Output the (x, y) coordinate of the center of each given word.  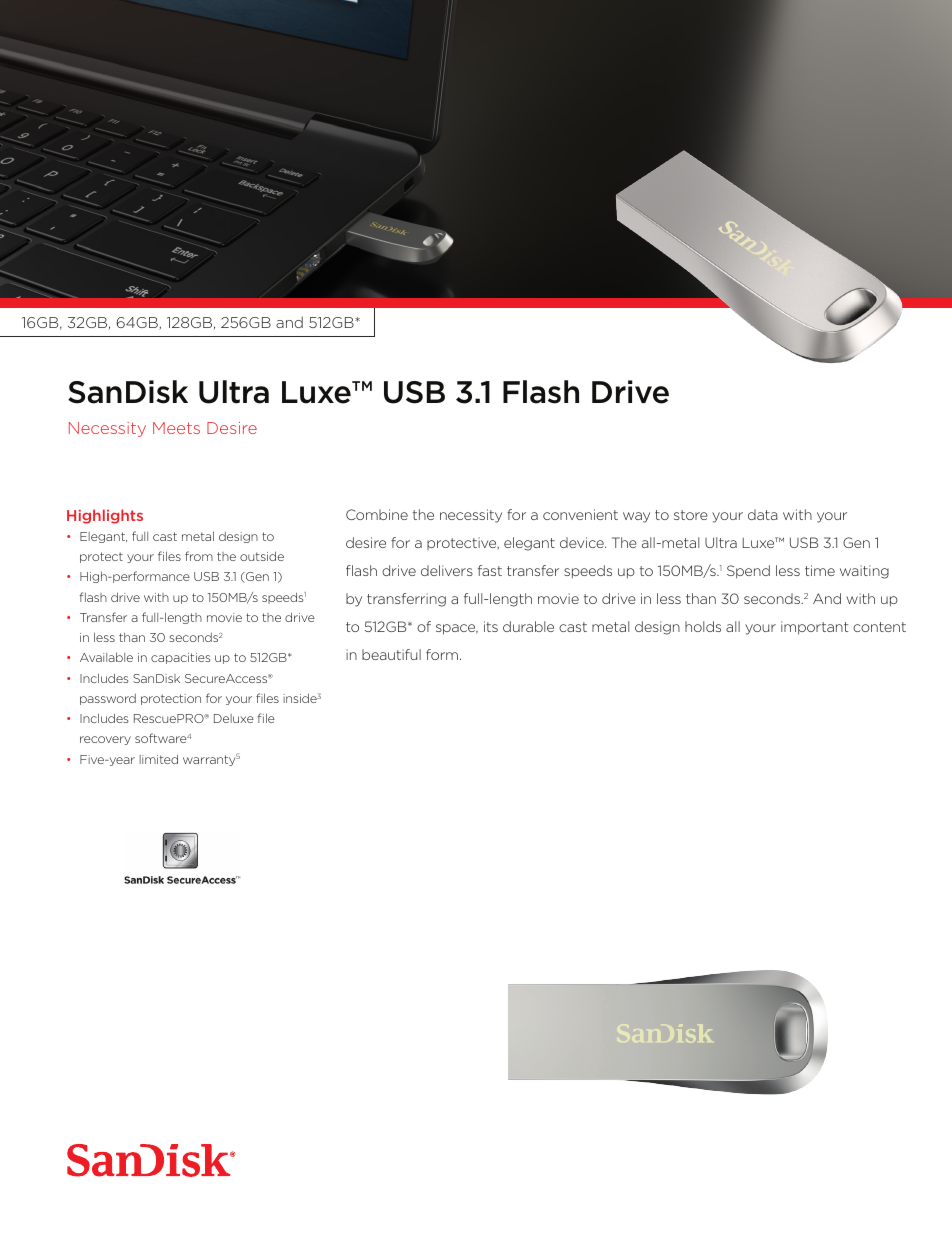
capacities (181, 658)
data (763, 514)
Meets (176, 428)
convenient (580, 514)
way (636, 517)
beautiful (391, 654)
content (879, 627)
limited (159, 759)
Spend (748, 572)
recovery (105, 740)
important (815, 628)
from (199, 556)
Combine (377, 514)
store (691, 515)
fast (490, 570)
